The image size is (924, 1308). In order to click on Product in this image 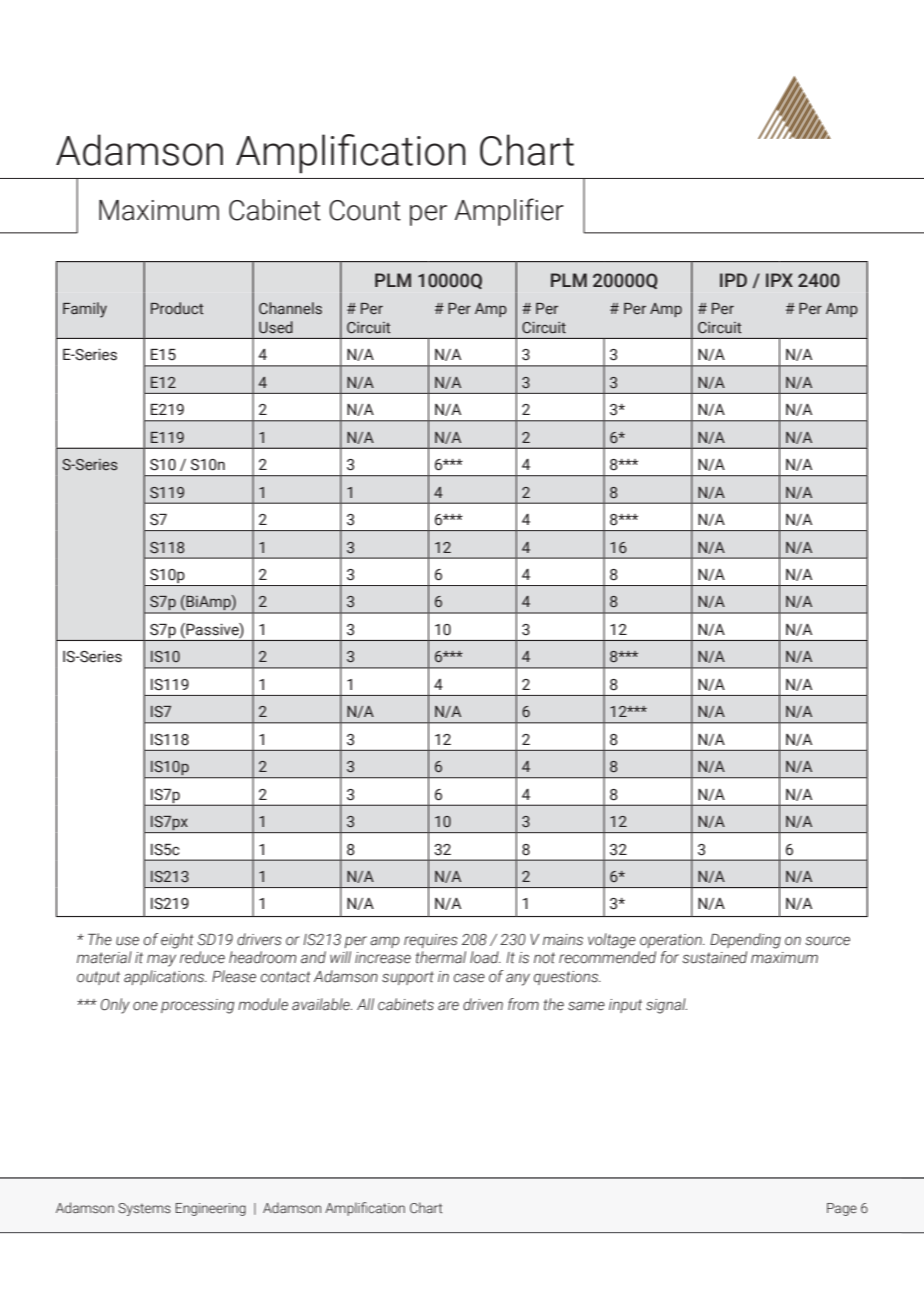, I will do `click(177, 308)`.
